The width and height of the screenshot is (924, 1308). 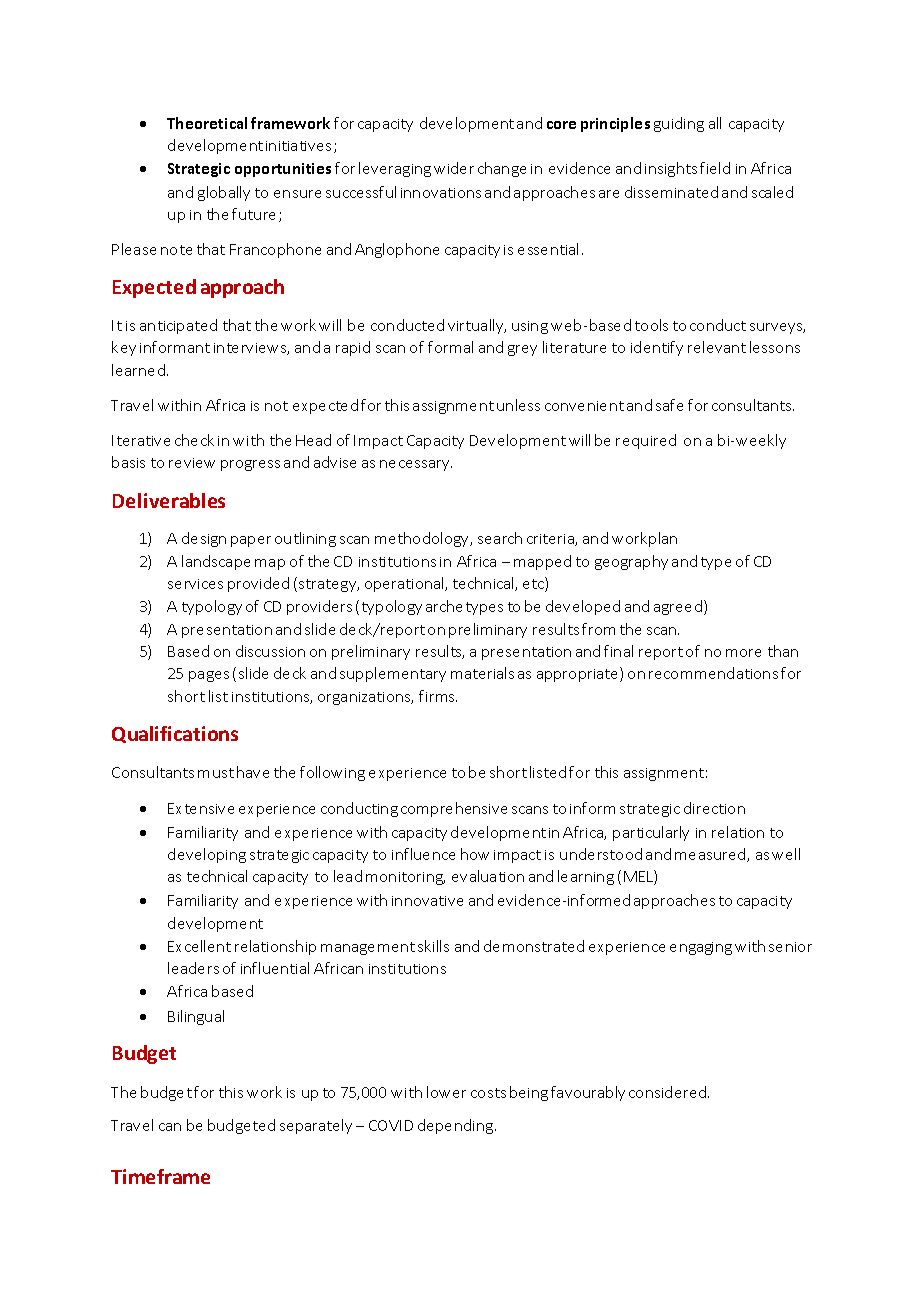 What do you see at coordinates (713, 673) in the screenshot?
I see `recommendations` at bounding box center [713, 673].
